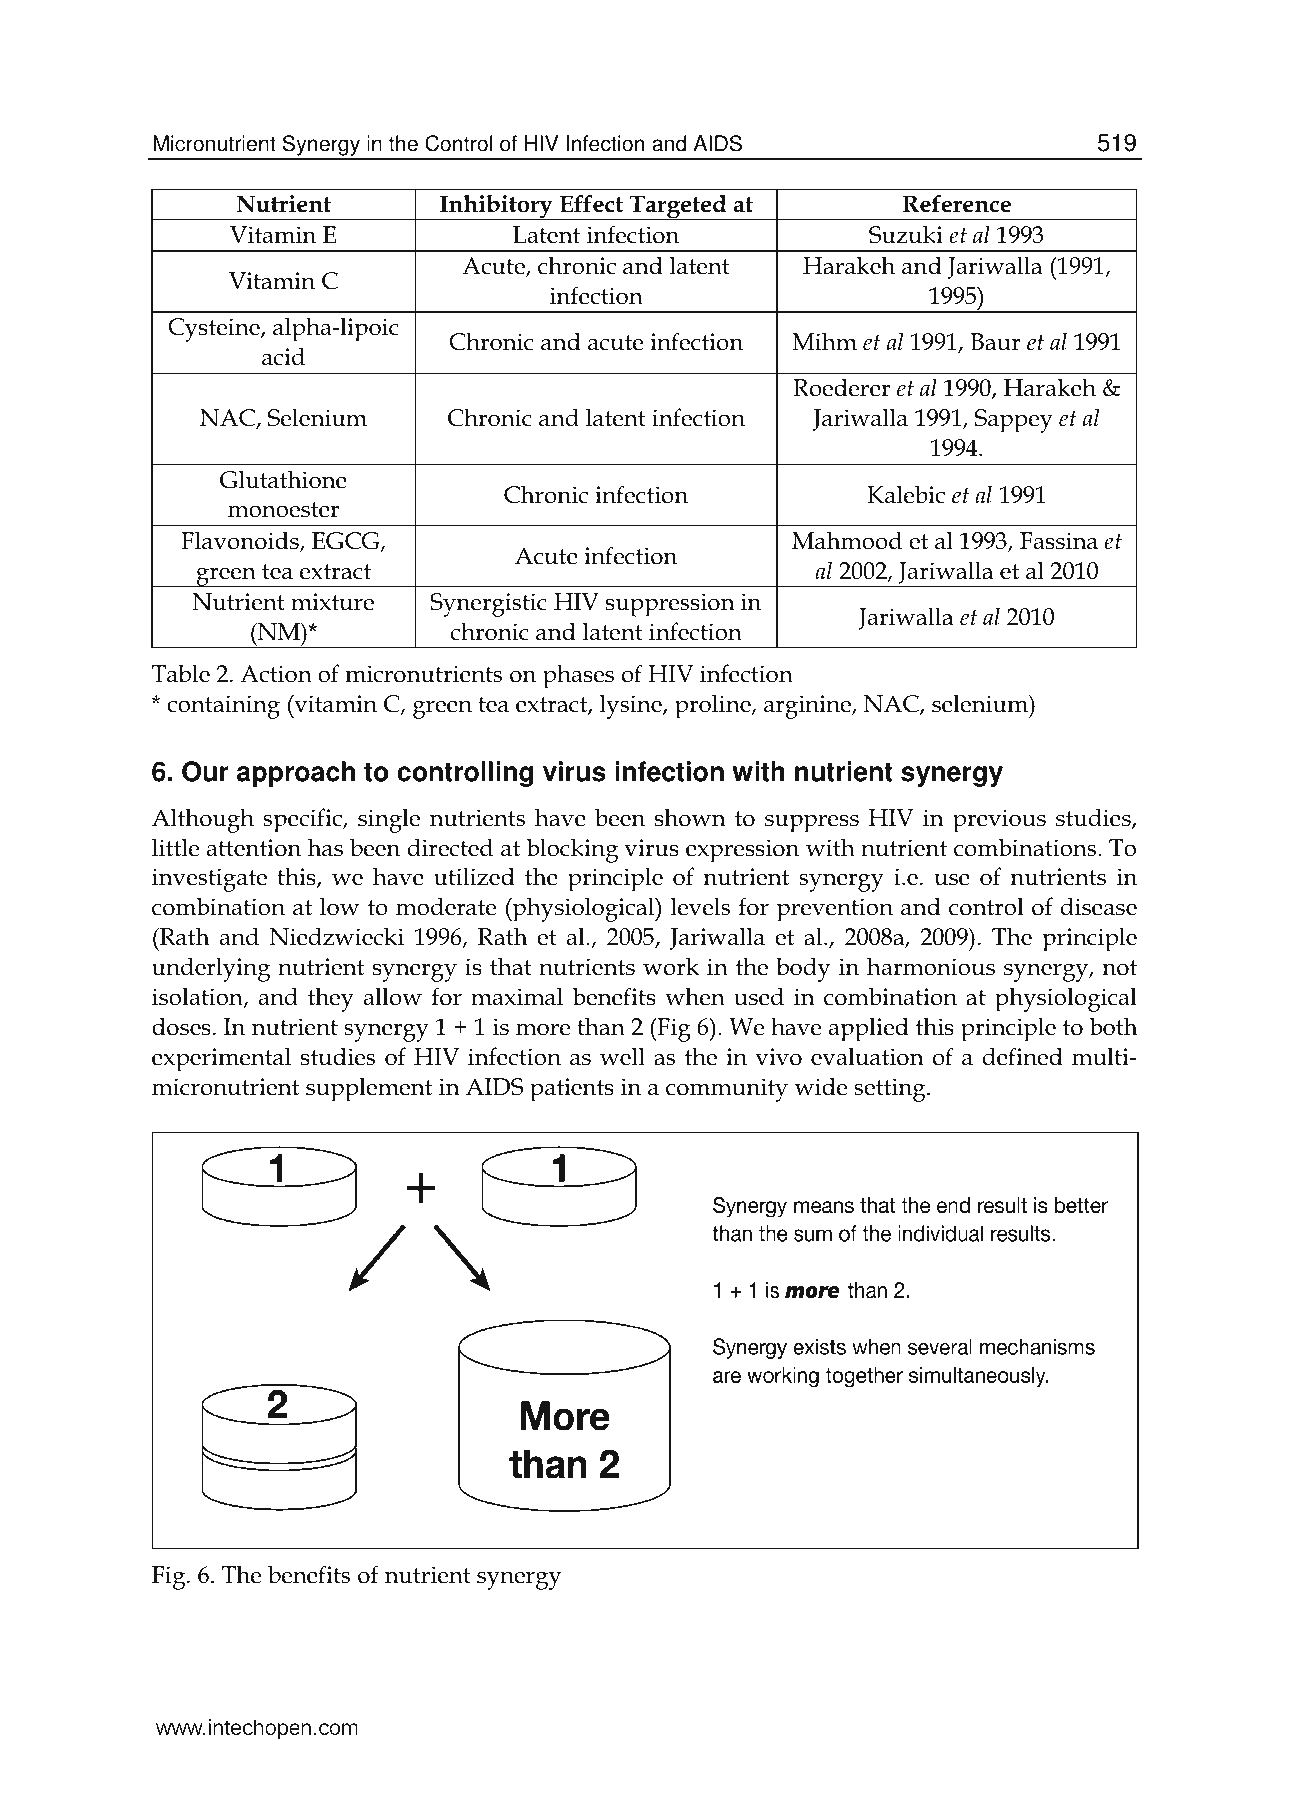 This image has width=1289, height=1818. Describe the element at coordinates (221, 1059) in the image. I see `experimental` at that location.
